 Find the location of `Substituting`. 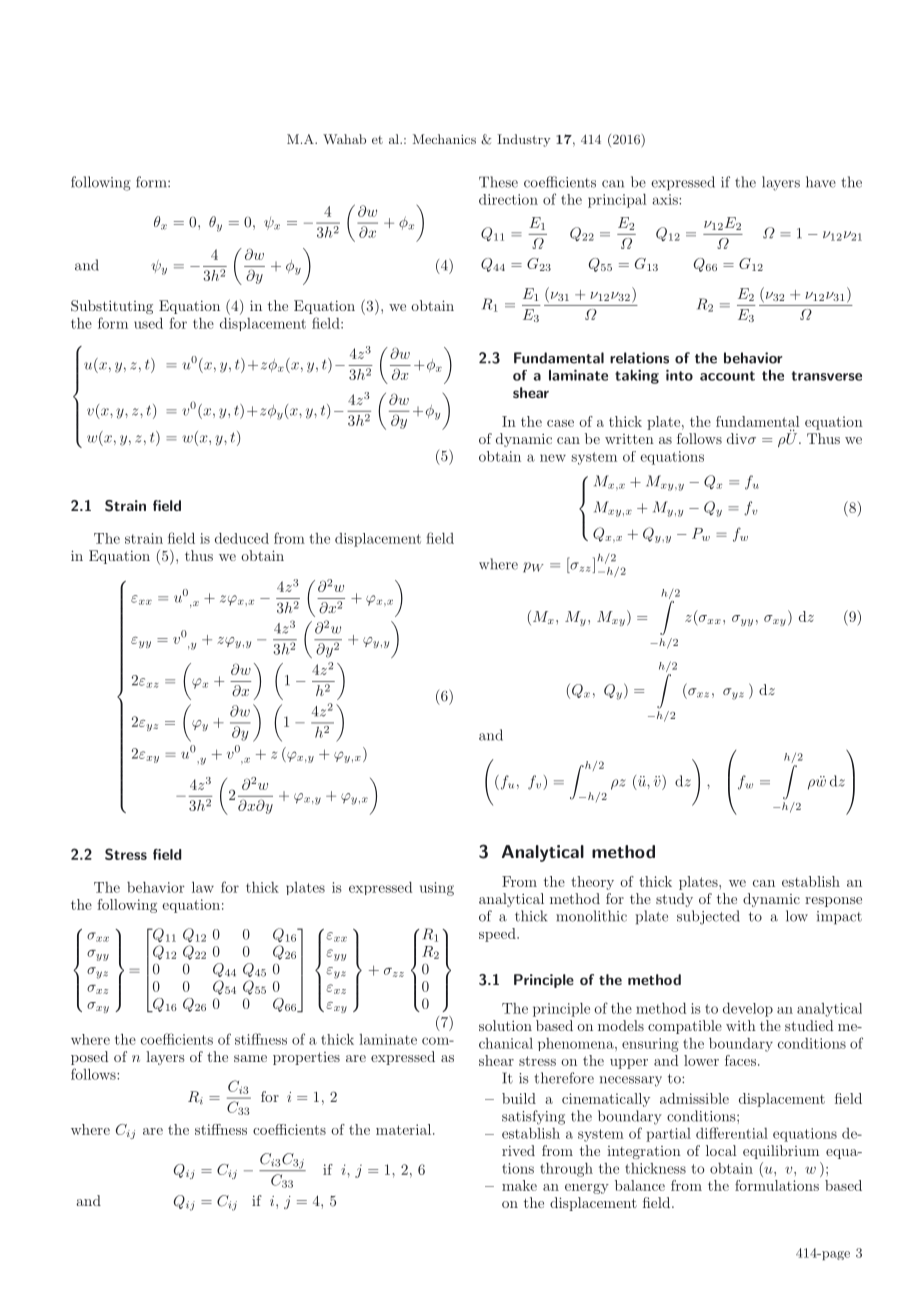

Substituting is located at coordinates (112, 307).
